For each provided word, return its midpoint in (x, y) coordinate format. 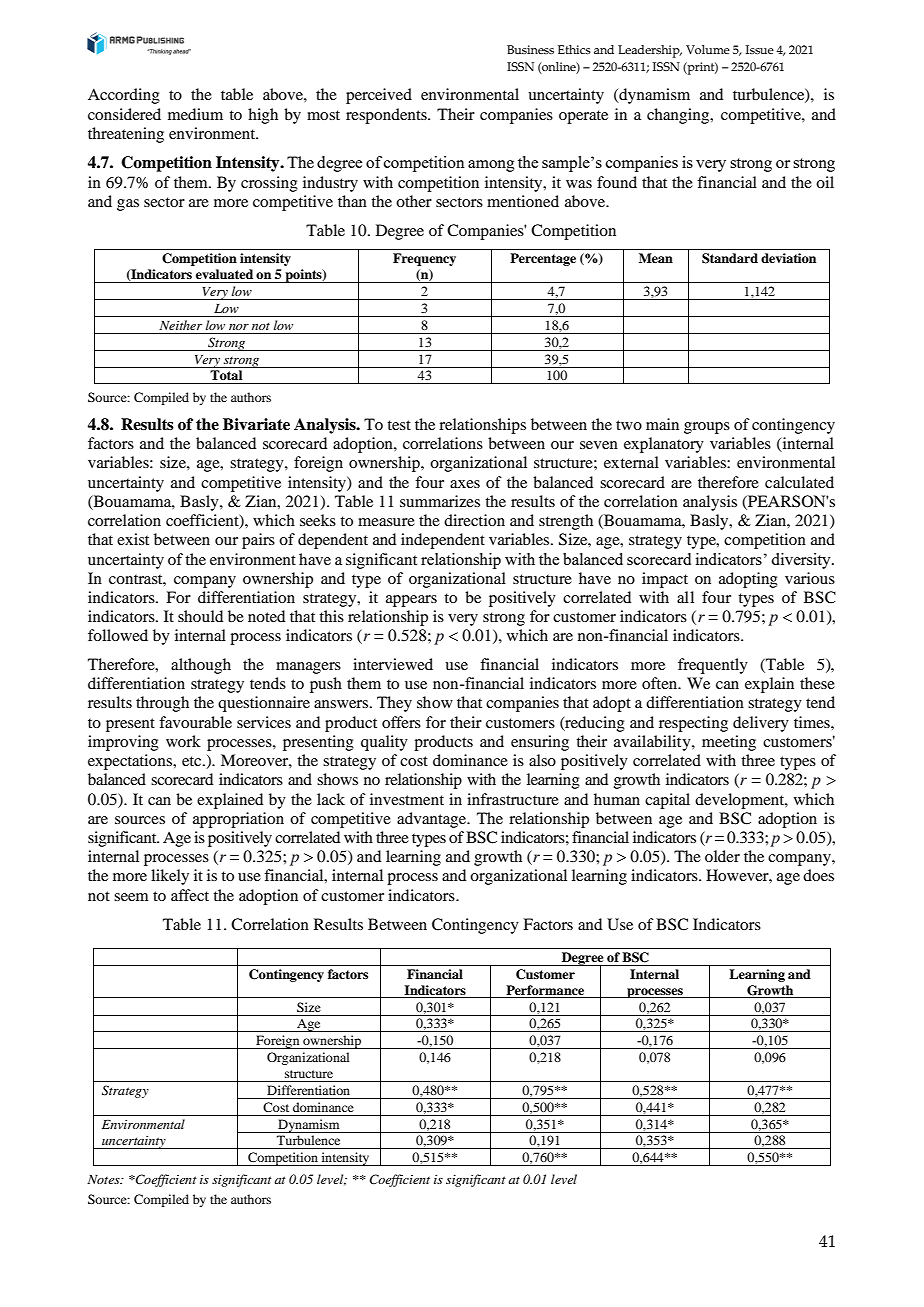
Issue (760, 49)
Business (530, 49)
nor (239, 327)
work (183, 741)
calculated (799, 482)
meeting (729, 743)
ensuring (540, 743)
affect (190, 895)
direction (474, 520)
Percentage (543, 259)
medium (195, 114)
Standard (730, 258)
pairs (258, 541)
